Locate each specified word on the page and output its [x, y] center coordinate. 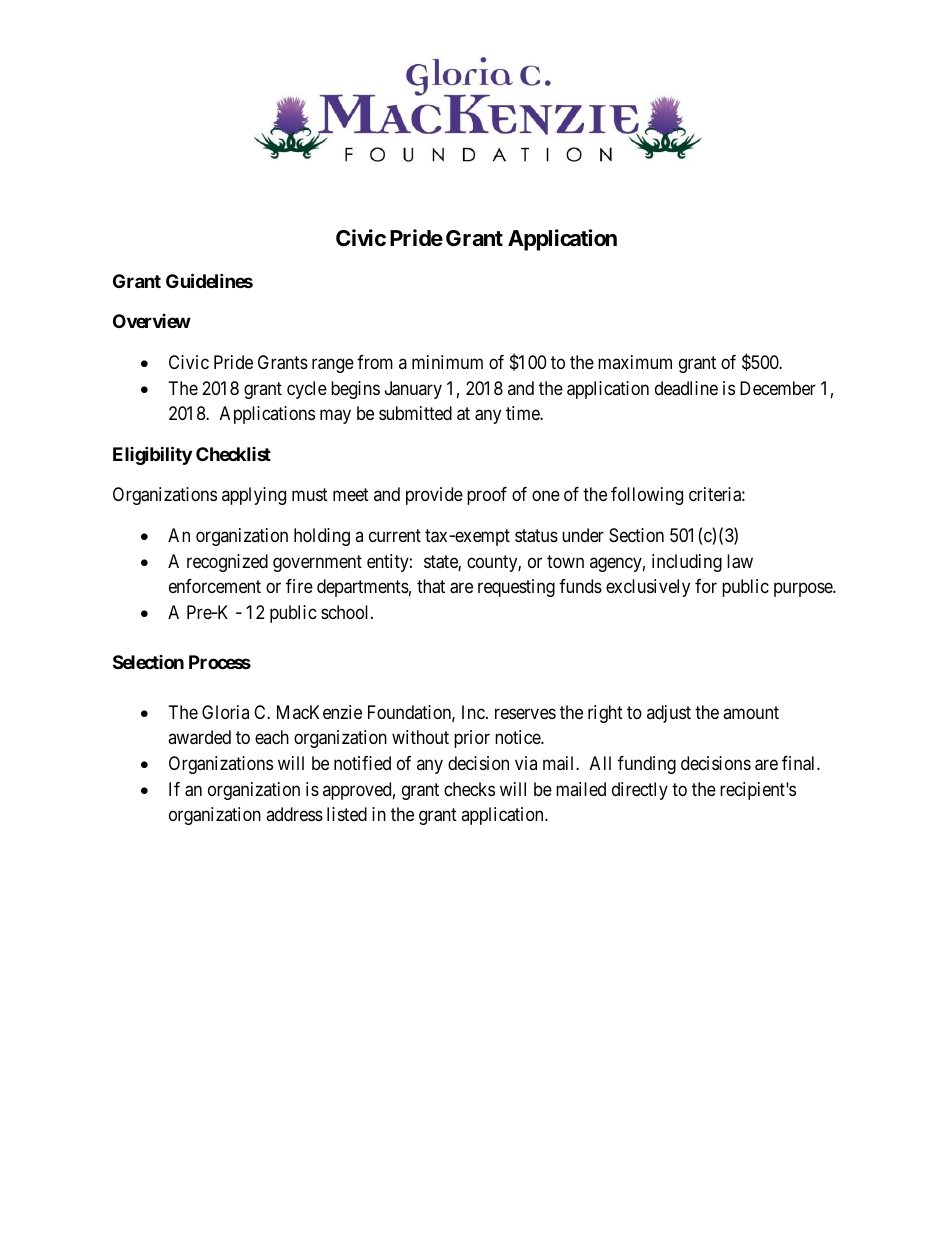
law [740, 561]
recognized [227, 563]
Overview [152, 321]
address [294, 814]
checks [469, 789]
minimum [447, 362]
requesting [516, 588]
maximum [635, 362]
